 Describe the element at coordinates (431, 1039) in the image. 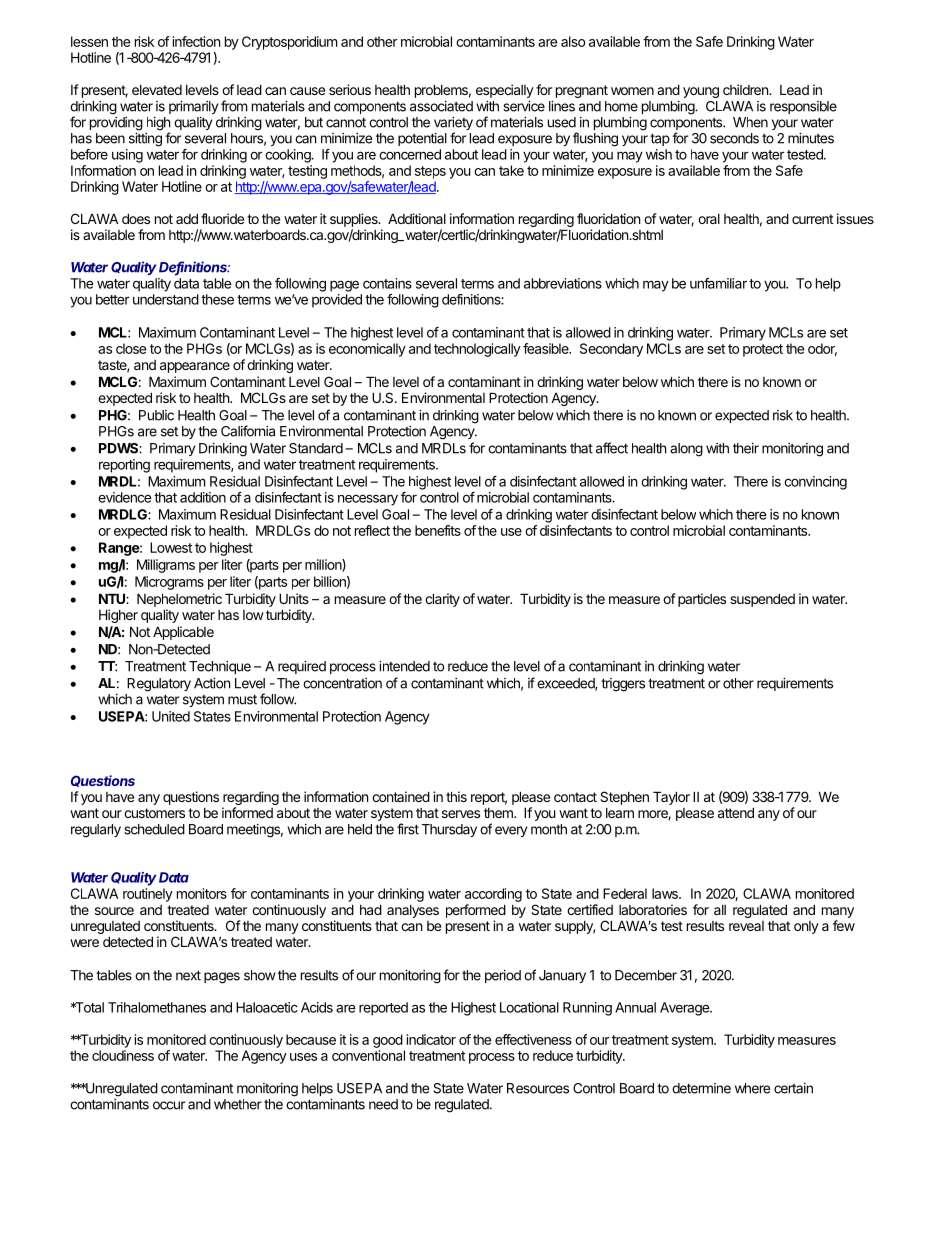

I see `indicator` at that location.
